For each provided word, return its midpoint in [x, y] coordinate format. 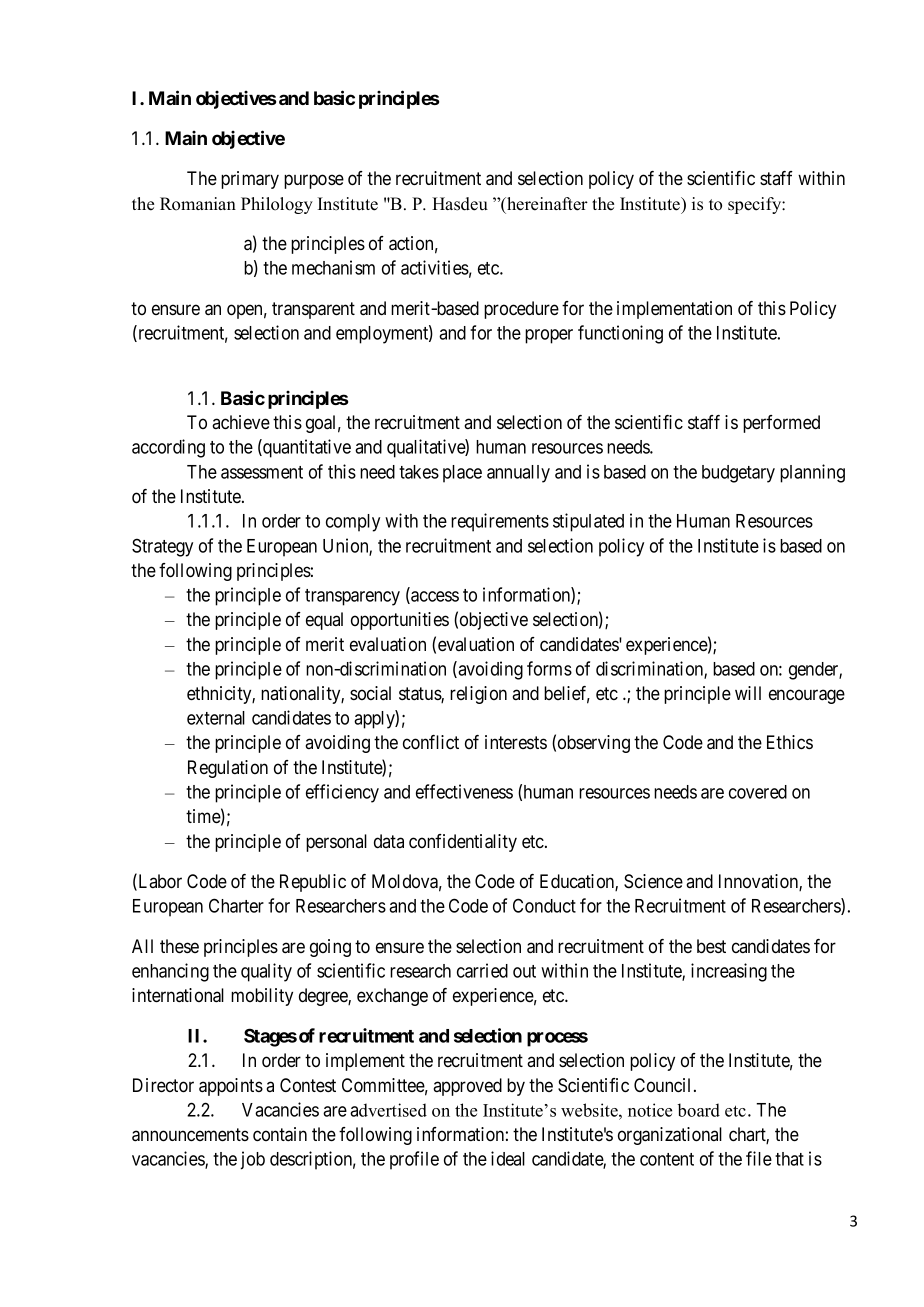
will [748, 693]
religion [478, 695]
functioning [620, 334]
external [216, 718]
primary [250, 180]
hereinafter [546, 204]
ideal [508, 1158]
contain [280, 1134]
